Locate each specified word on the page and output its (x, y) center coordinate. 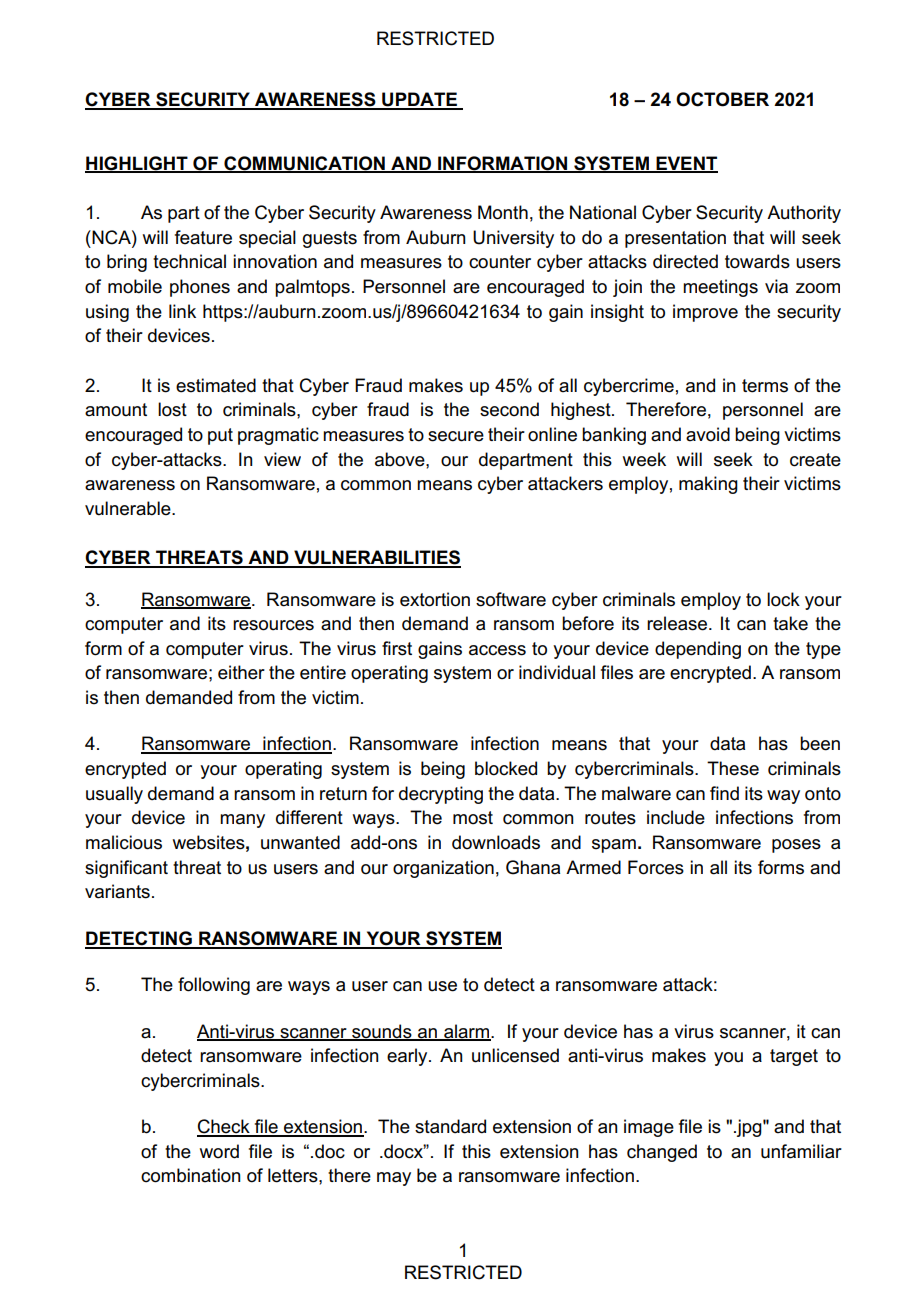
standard (450, 1126)
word (219, 1151)
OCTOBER (722, 99)
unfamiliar (801, 1151)
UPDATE (419, 100)
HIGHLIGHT (137, 164)
